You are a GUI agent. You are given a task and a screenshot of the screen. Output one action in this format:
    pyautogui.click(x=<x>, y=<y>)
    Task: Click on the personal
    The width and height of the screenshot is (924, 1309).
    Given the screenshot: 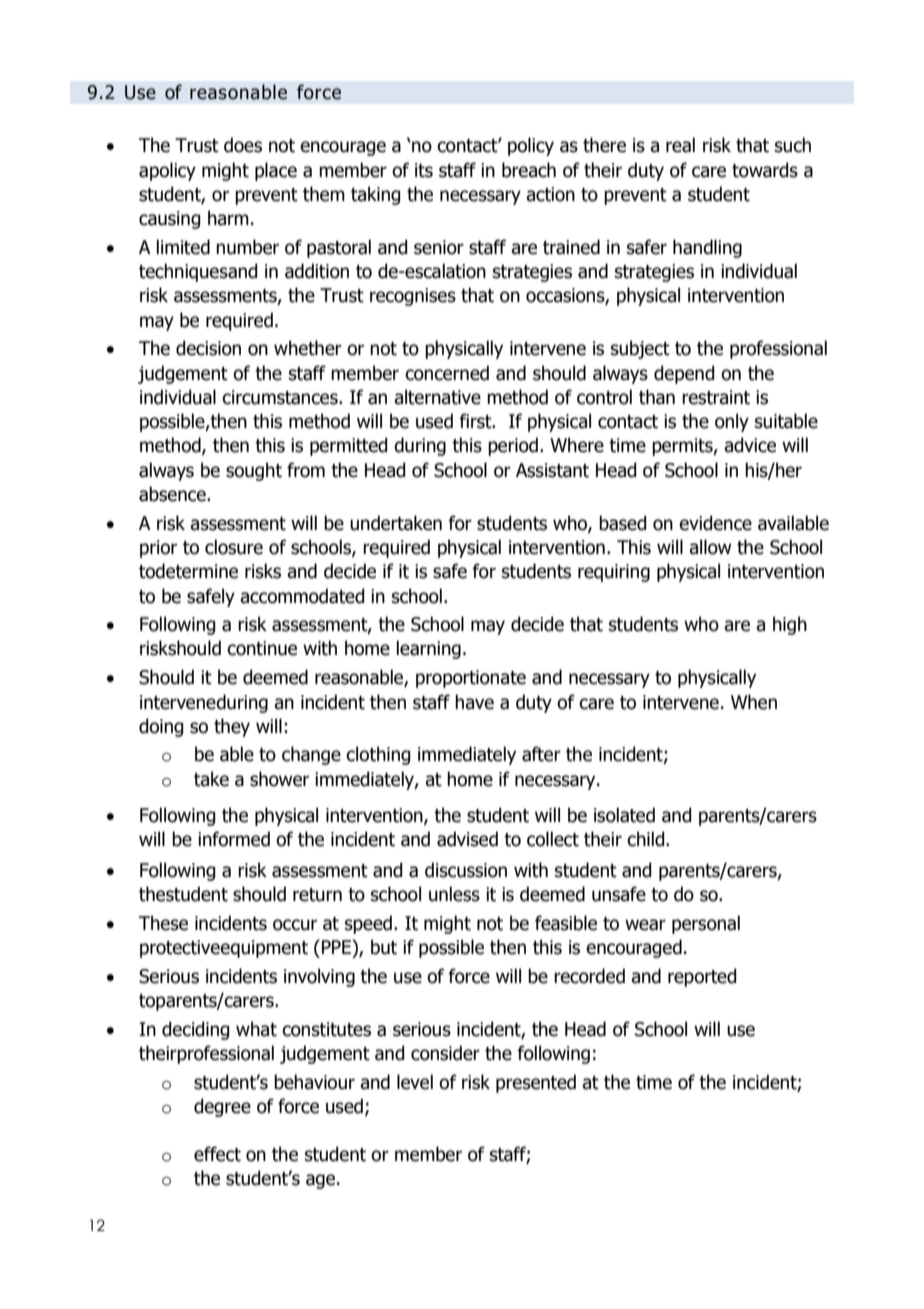 What is the action you would take?
    pyautogui.click(x=706, y=924)
